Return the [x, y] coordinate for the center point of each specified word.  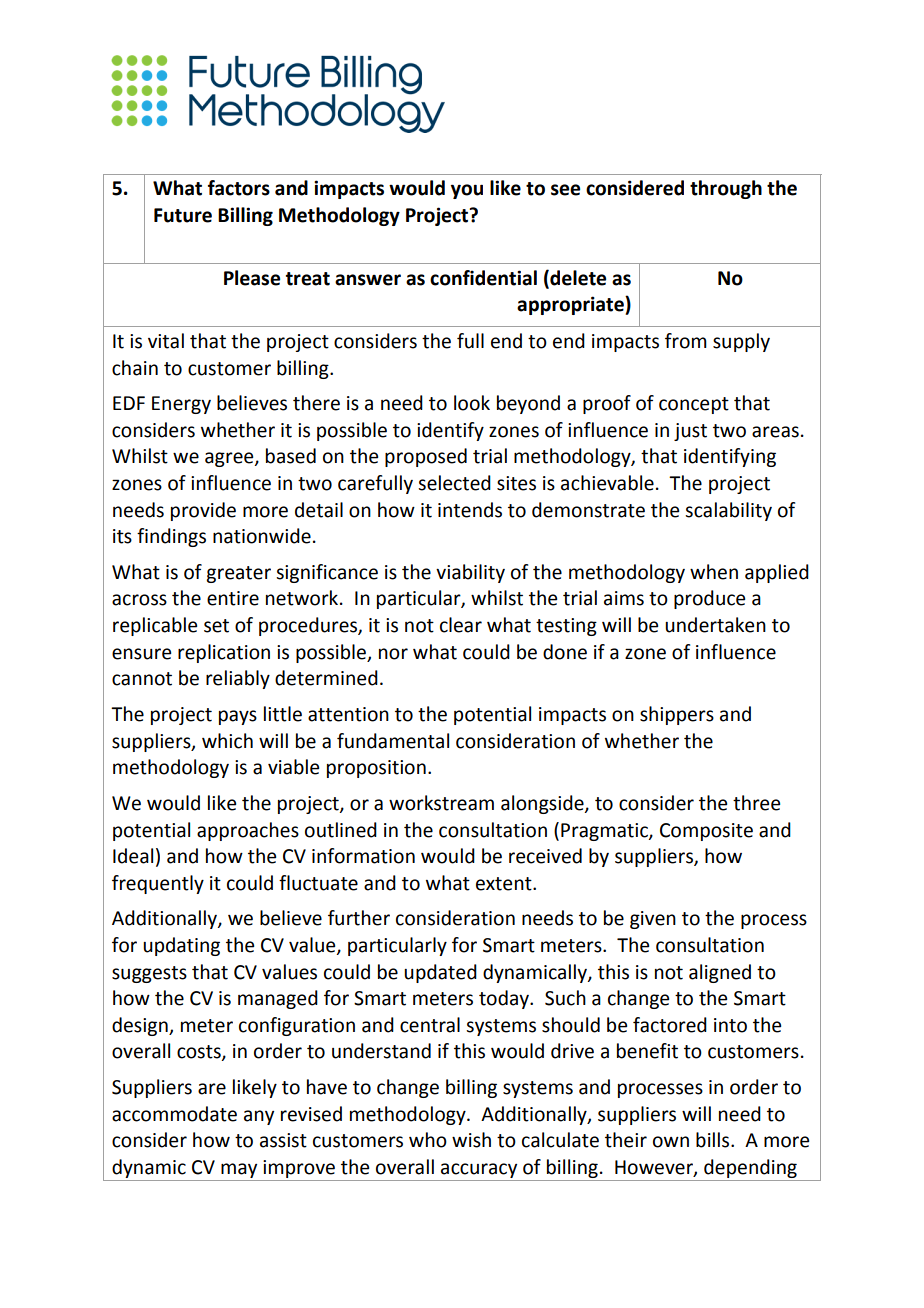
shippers [677, 715]
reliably [238, 679]
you [467, 191]
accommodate [174, 1114]
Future [183, 215]
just [690, 432]
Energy [181, 405]
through [726, 189]
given [653, 920]
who [428, 1140]
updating [181, 946]
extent [505, 884]
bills [714, 1140]
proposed [426, 457]
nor [393, 654]
